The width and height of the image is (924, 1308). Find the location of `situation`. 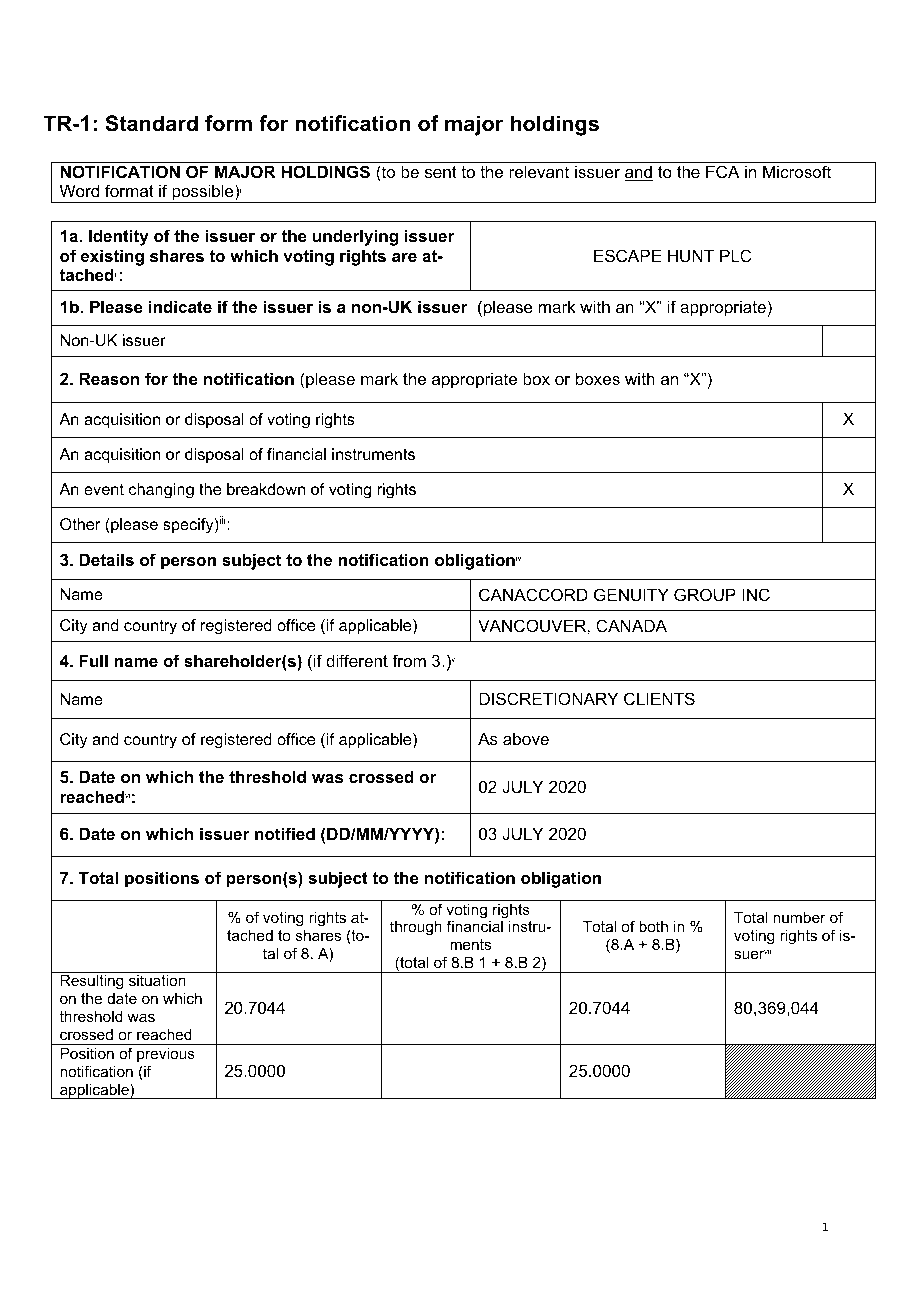

situation is located at coordinates (157, 980).
